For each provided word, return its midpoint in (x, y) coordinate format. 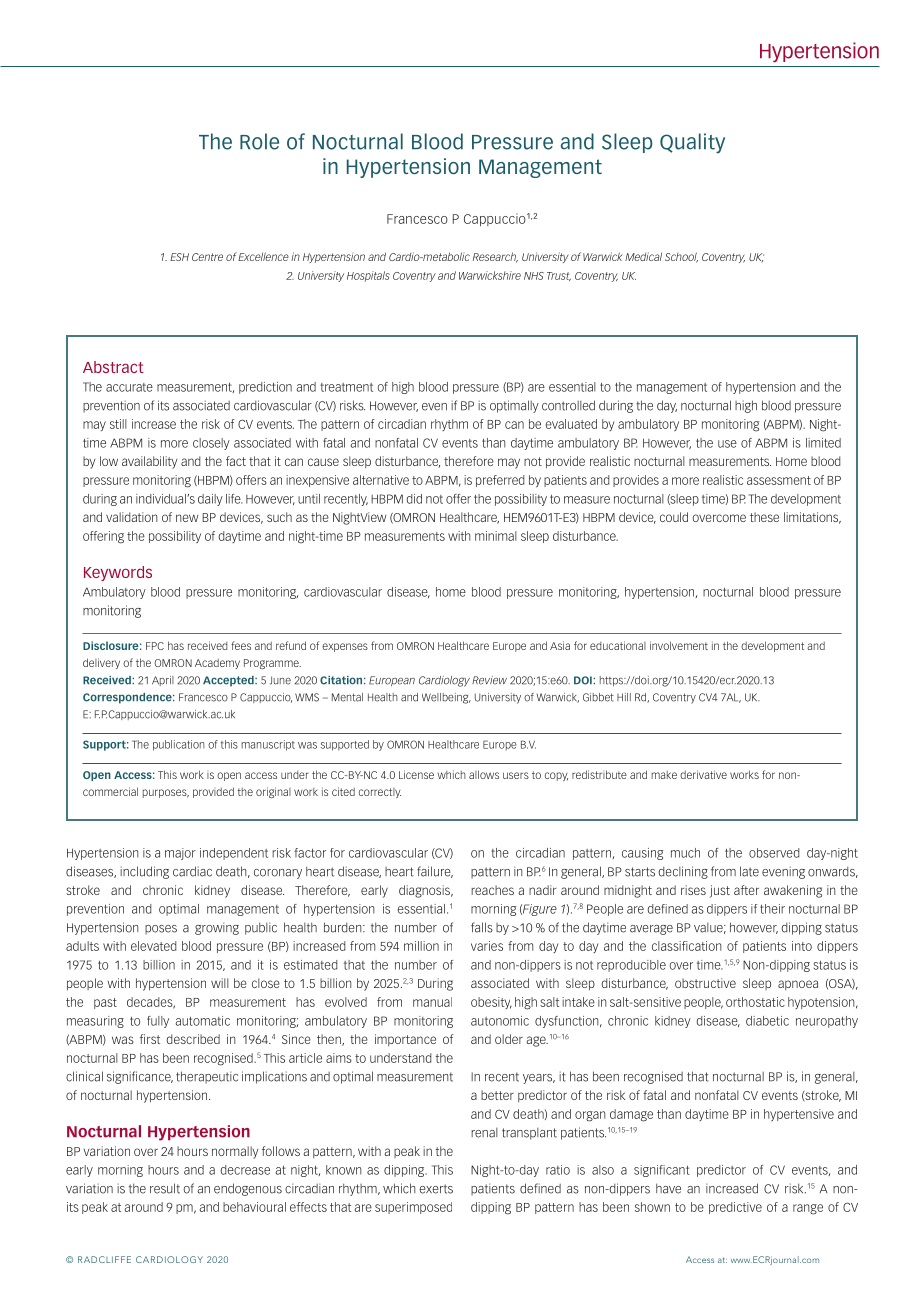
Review (489, 680)
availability (149, 462)
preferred (500, 481)
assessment (779, 480)
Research (495, 257)
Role (259, 141)
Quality (692, 143)
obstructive (705, 983)
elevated (153, 946)
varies (487, 946)
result (165, 1188)
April (163, 681)
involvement (679, 645)
